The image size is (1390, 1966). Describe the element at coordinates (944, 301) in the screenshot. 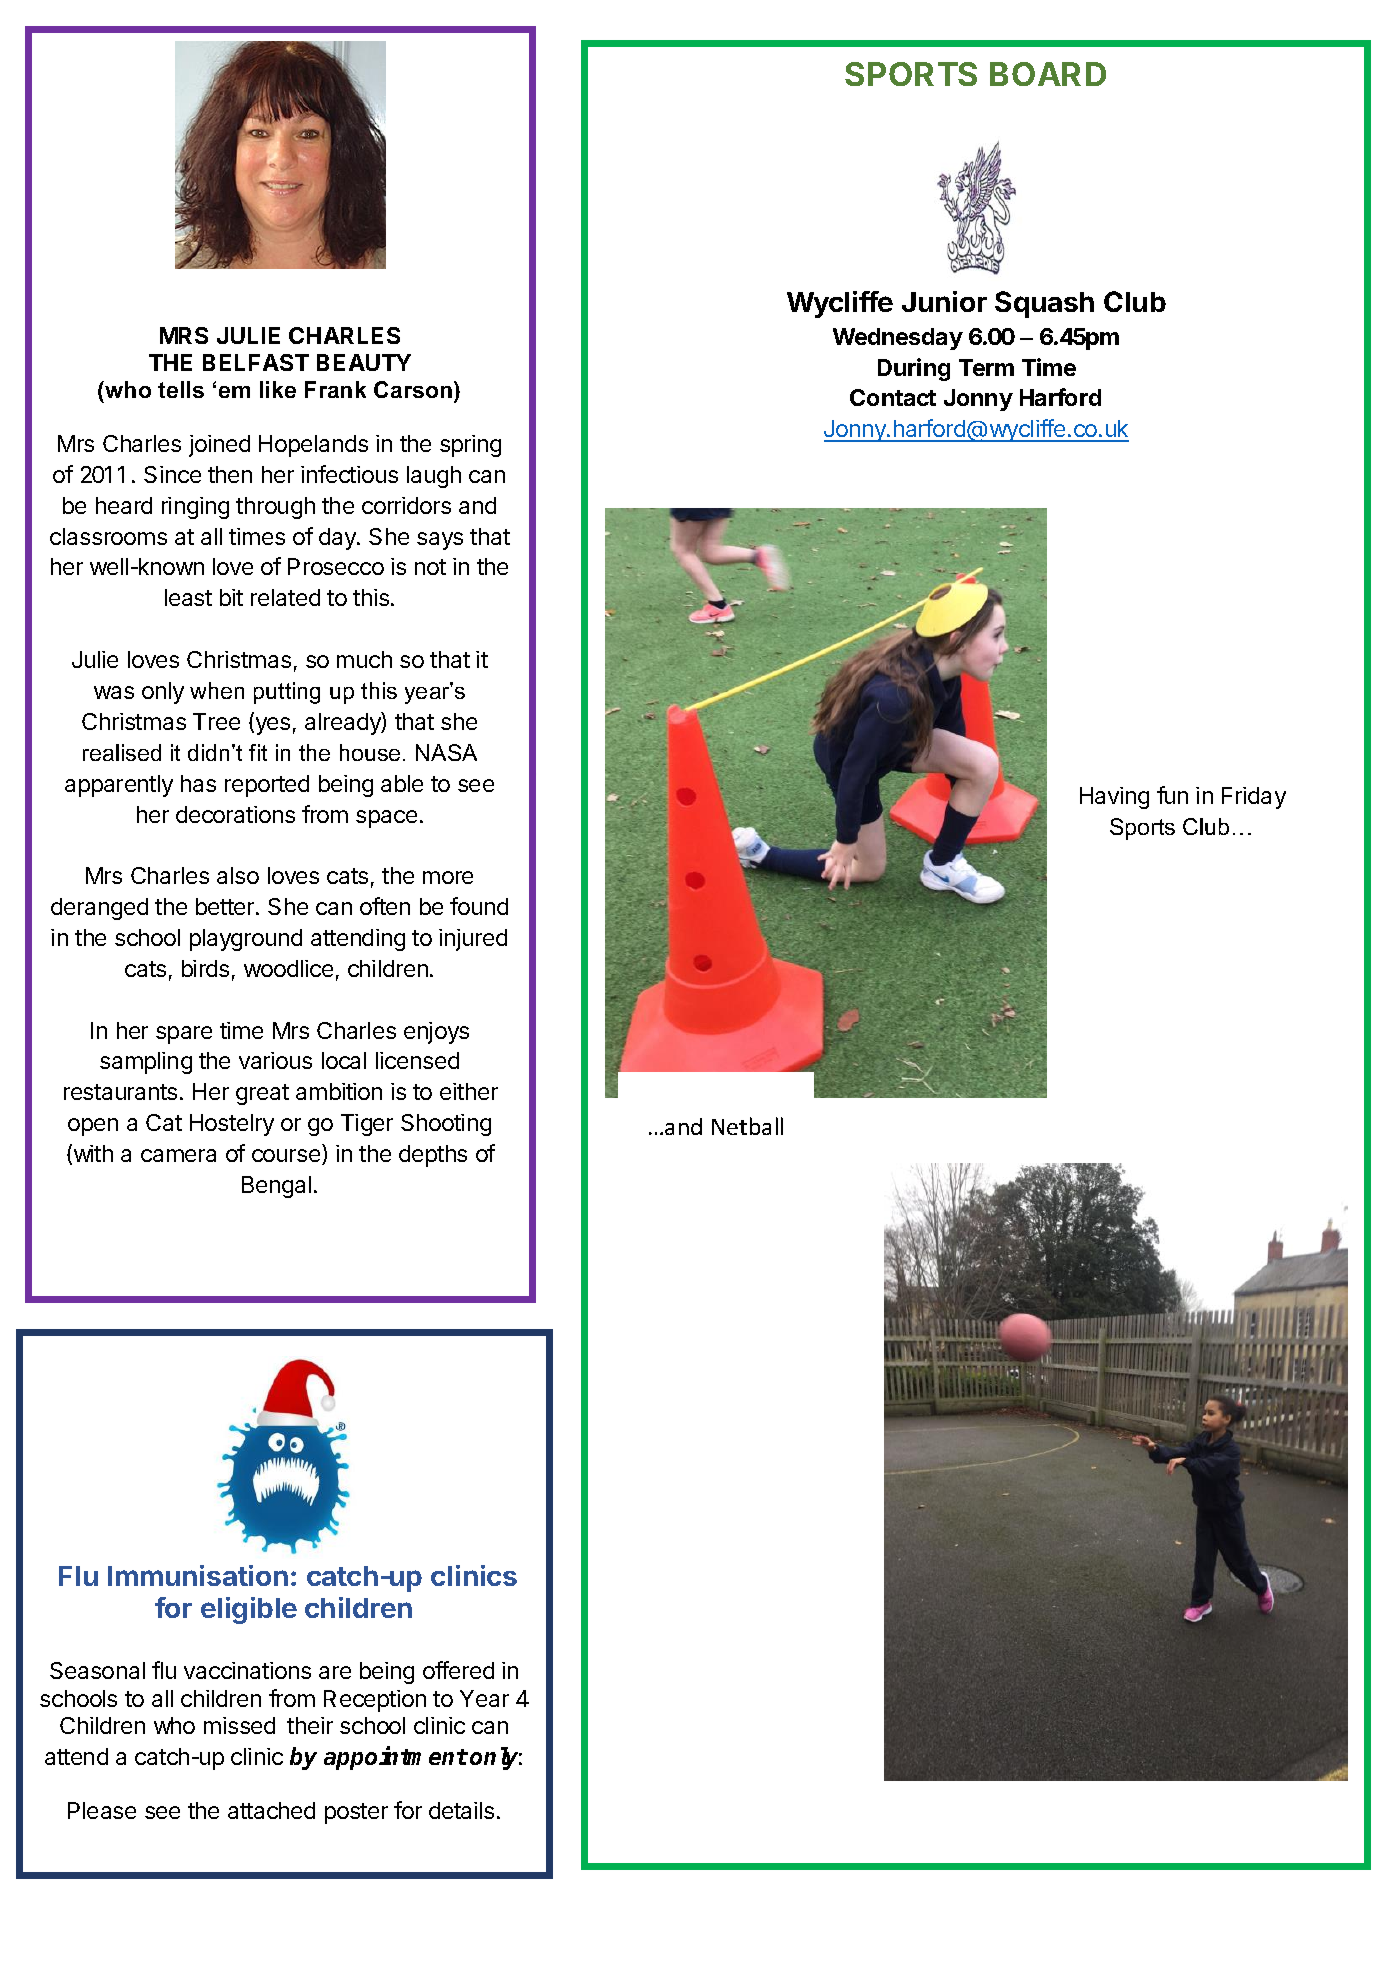

I see `Junior` at that location.
